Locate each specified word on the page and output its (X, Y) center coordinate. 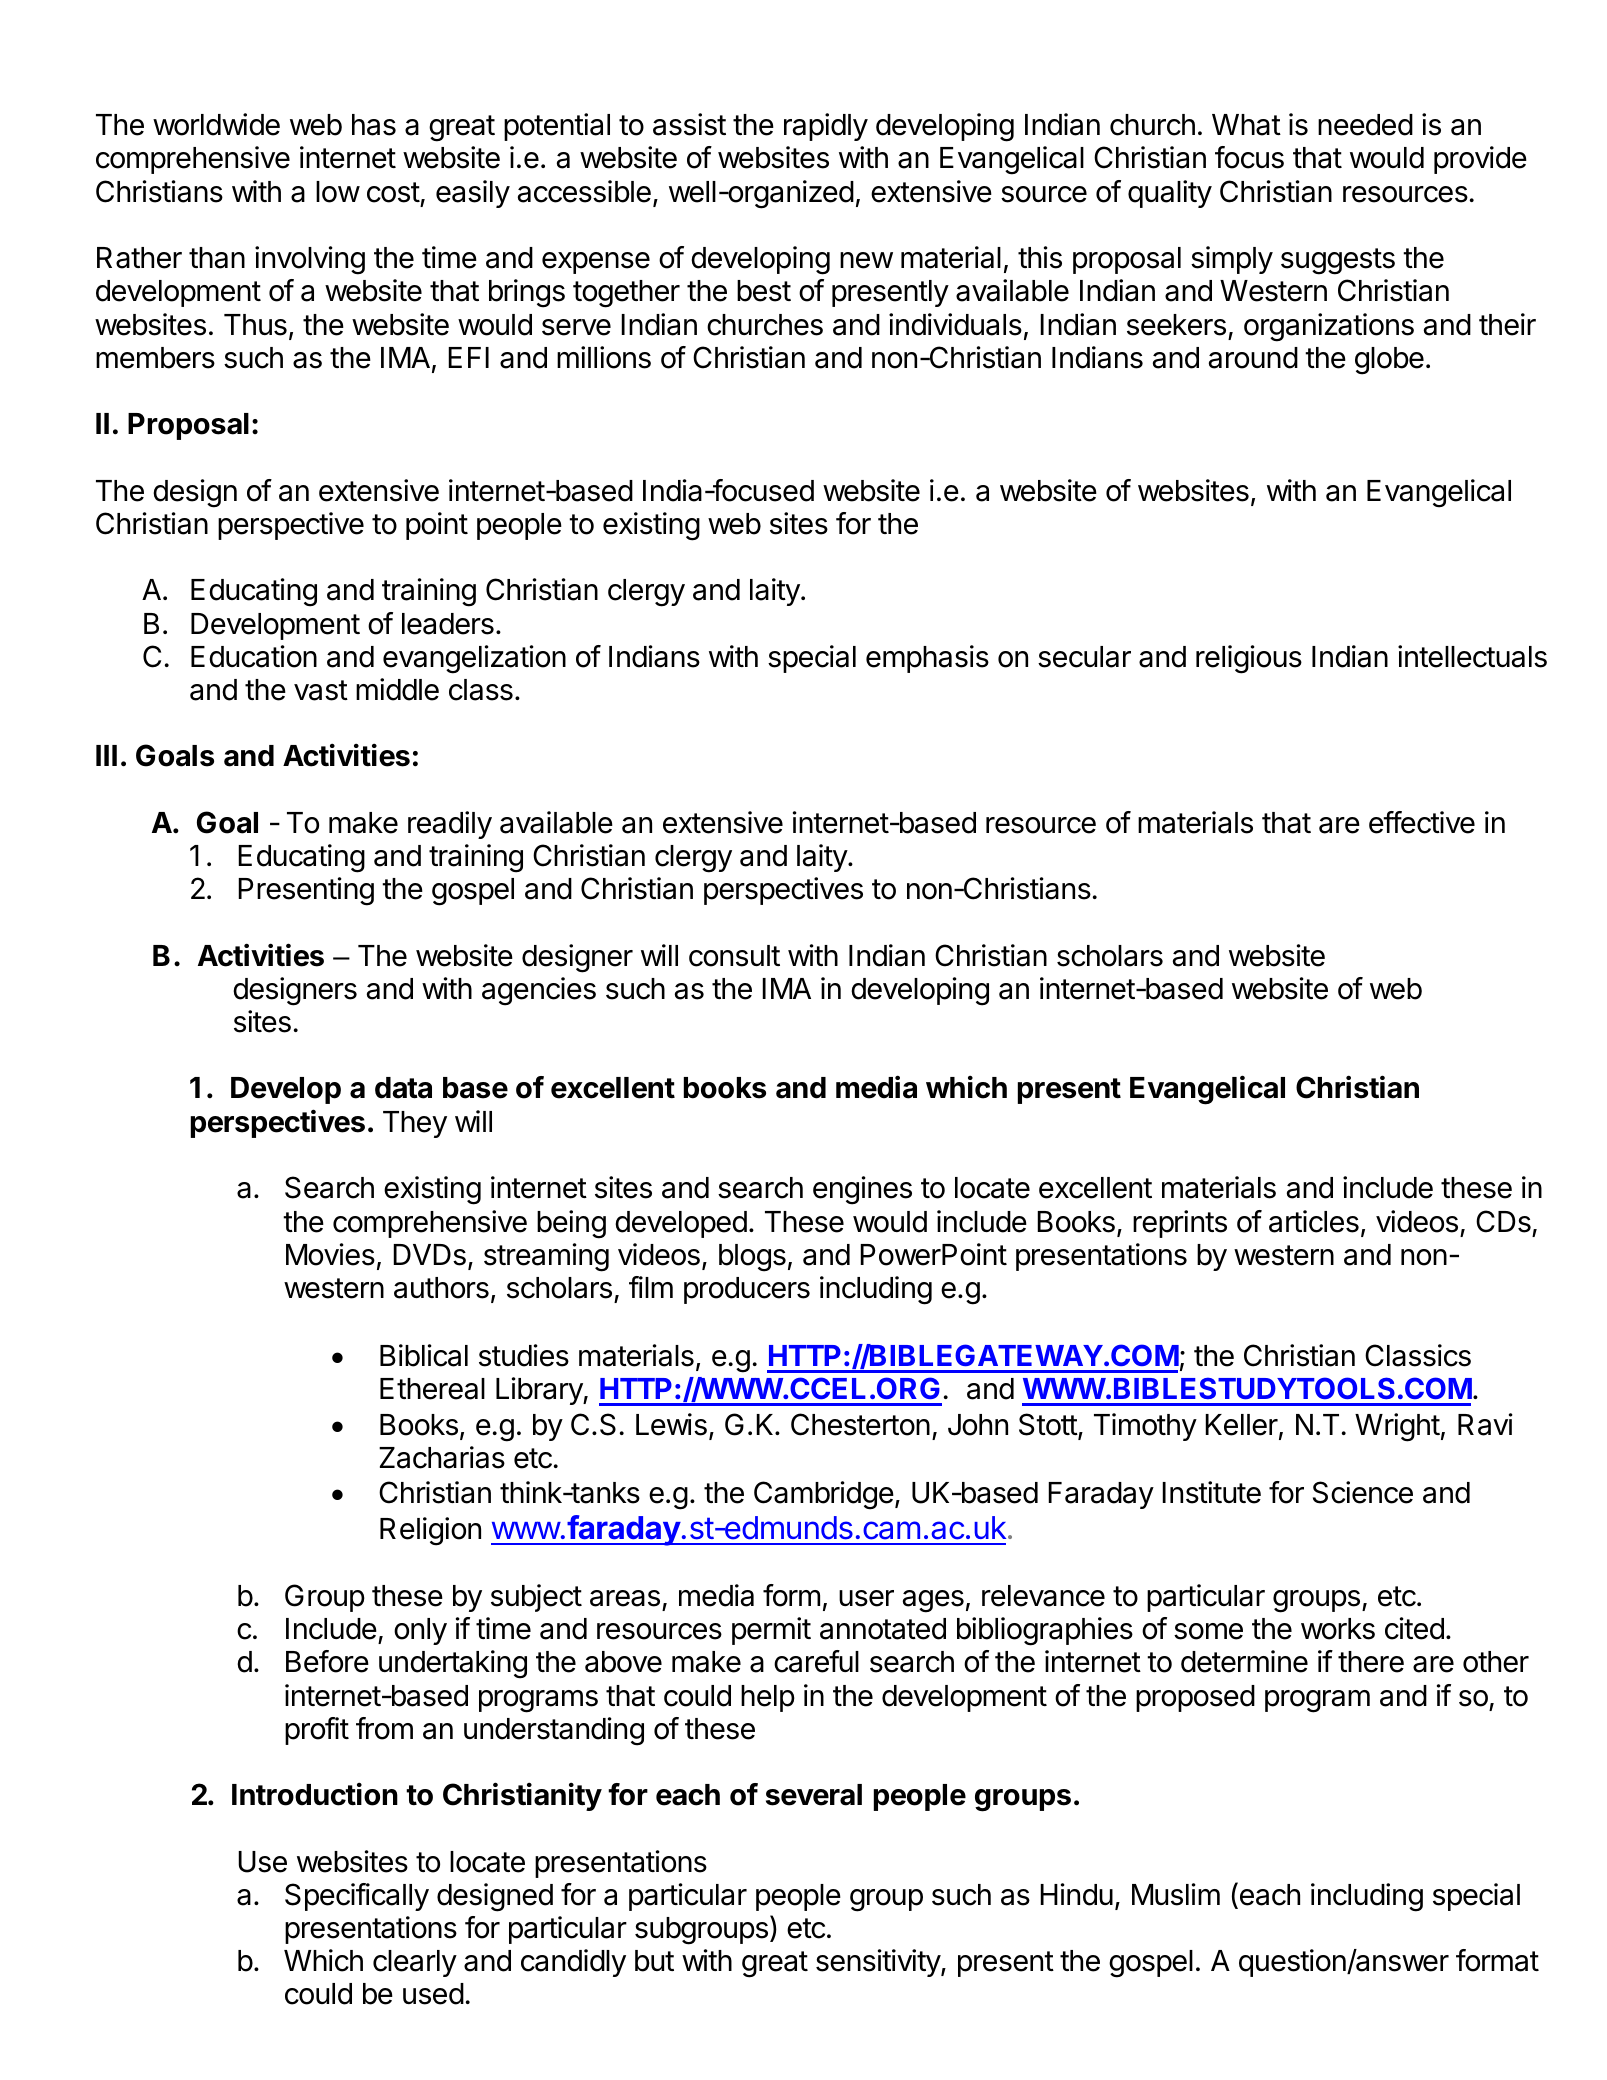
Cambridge (824, 1495)
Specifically (357, 1897)
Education (254, 656)
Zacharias (442, 1457)
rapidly (826, 127)
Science (1363, 1492)
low (338, 192)
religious (1249, 659)
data (403, 1088)
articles (1314, 1221)
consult (734, 956)
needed (1365, 125)
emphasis (927, 659)
